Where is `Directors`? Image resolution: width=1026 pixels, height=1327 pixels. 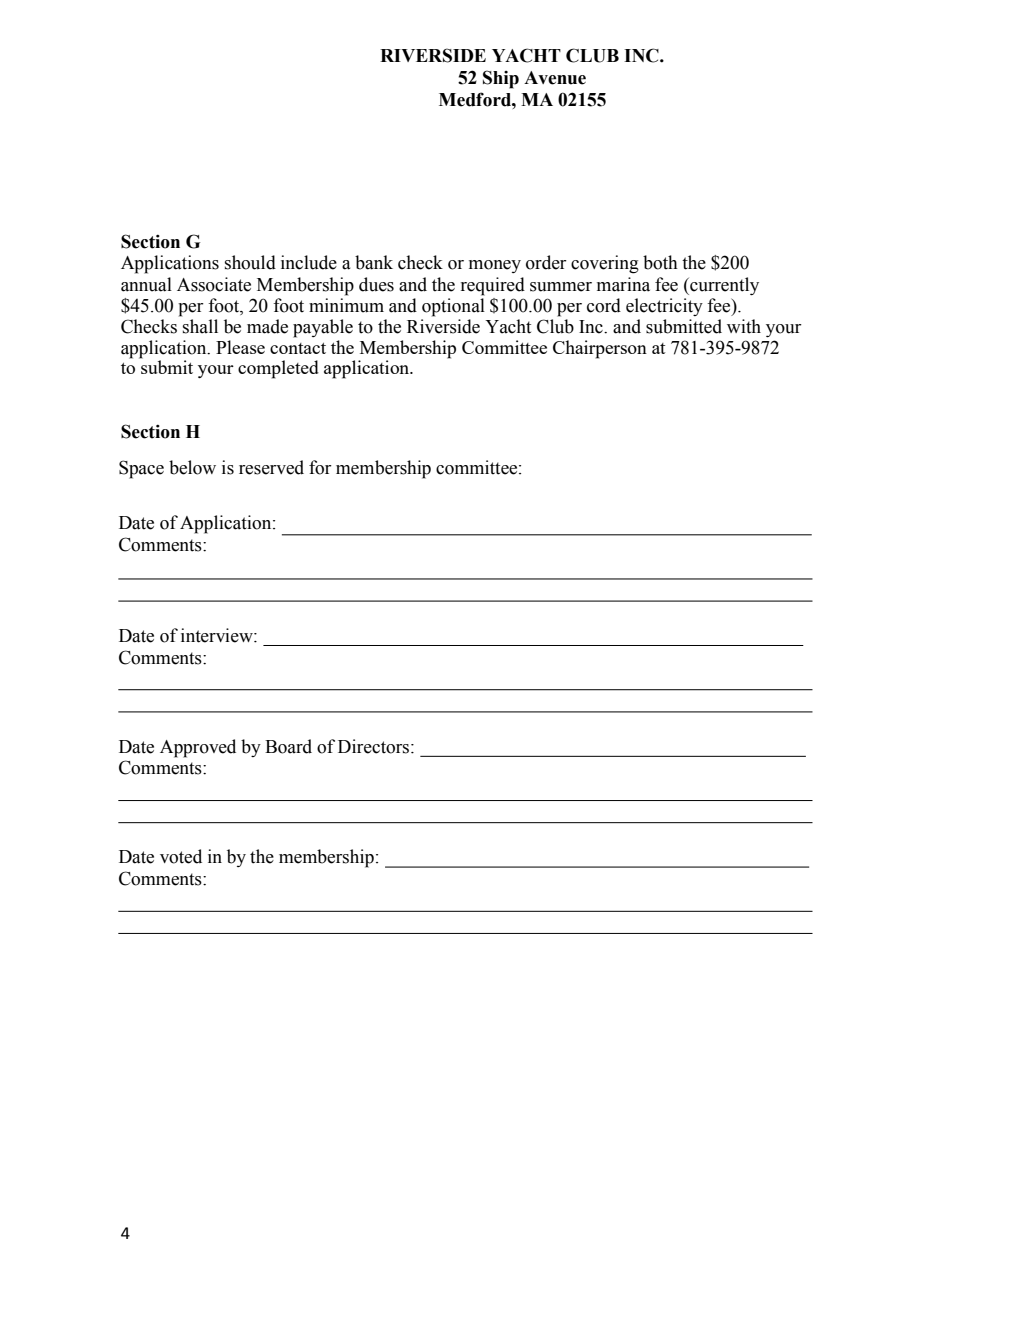 Directors is located at coordinates (375, 746).
